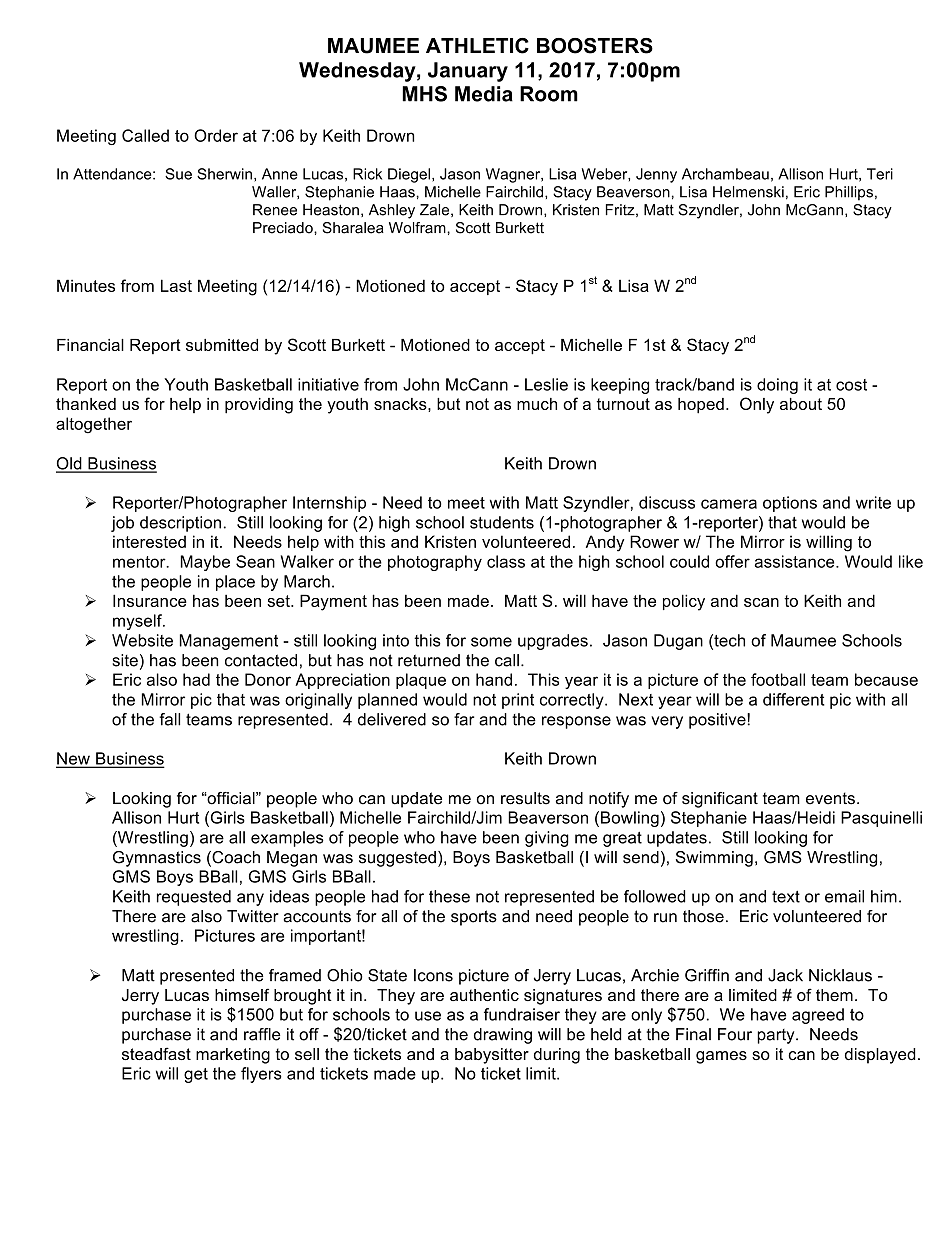 The image size is (952, 1233). I want to click on January, so click(468, 72).
